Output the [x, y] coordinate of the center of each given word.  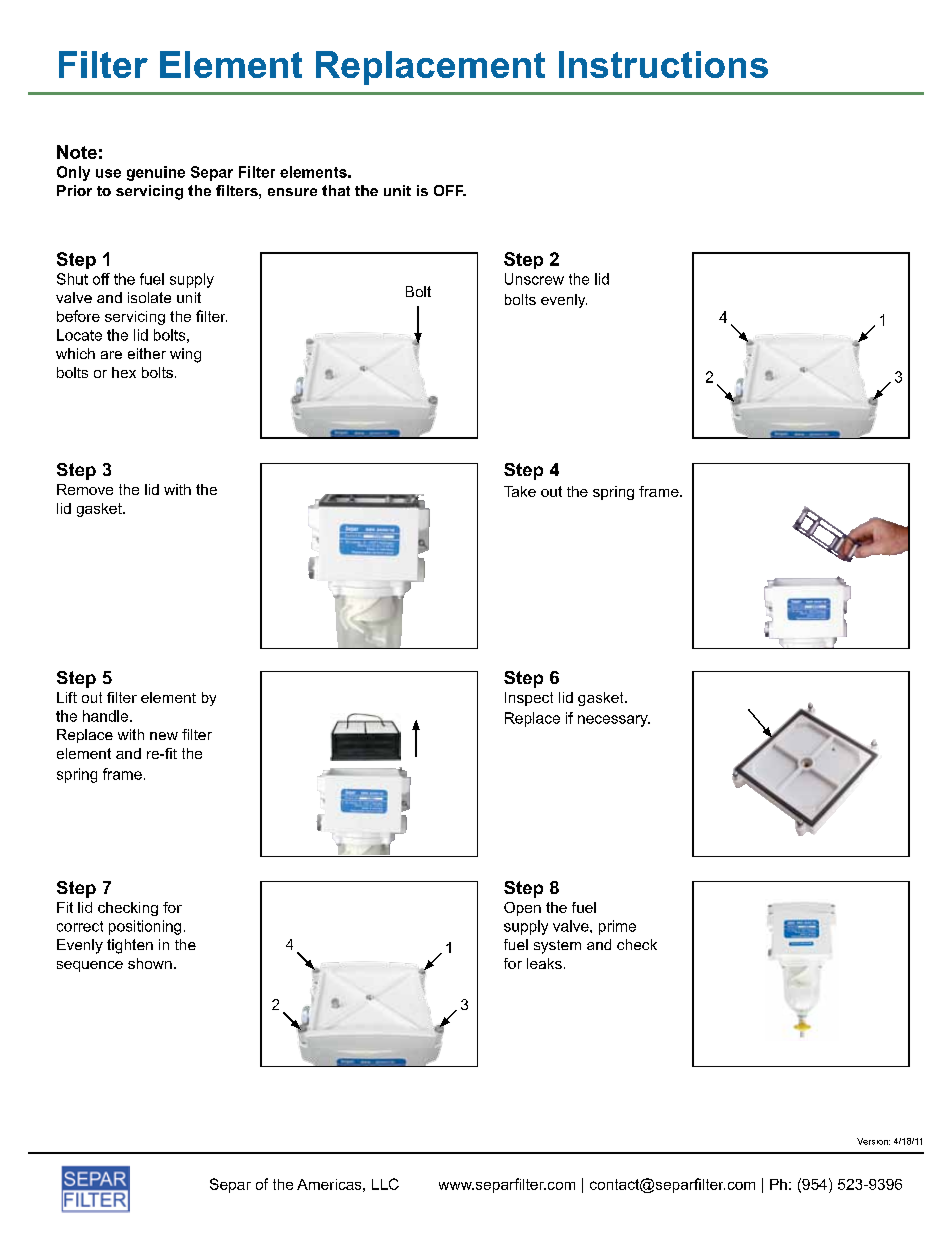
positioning [145, 927]
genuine [156, 173]
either [147, 353]
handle [105, 716]
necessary [614, 721]
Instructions [663, 64]
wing [185, 355]
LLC [385, 1184]
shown [150, 963]
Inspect [529, 699]
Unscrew [534, 279]
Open [522, 909]
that [336, 190]
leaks [544, 963]
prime [617, 927]
